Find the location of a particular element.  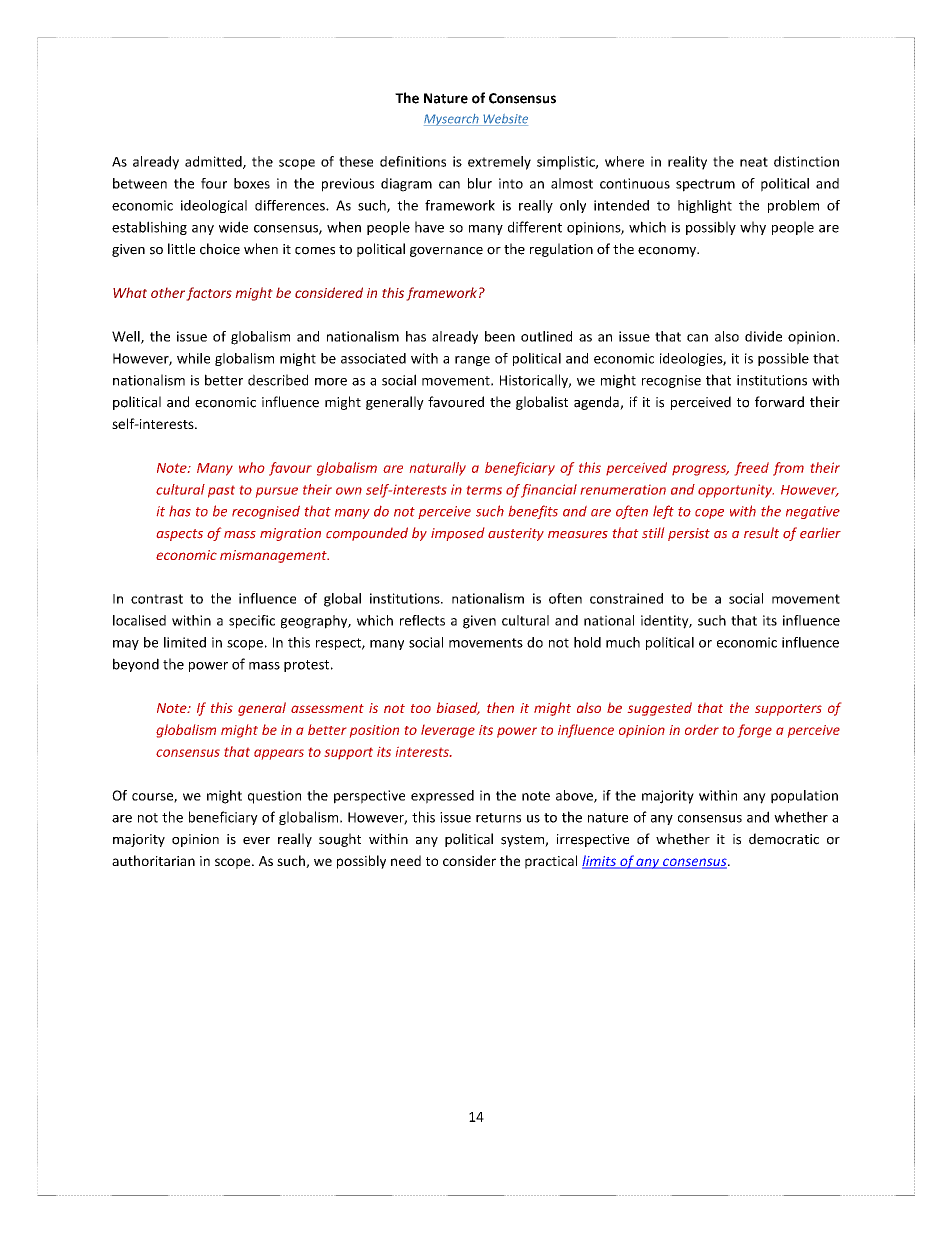

authoritarian is located at coordinates (153, 860).
